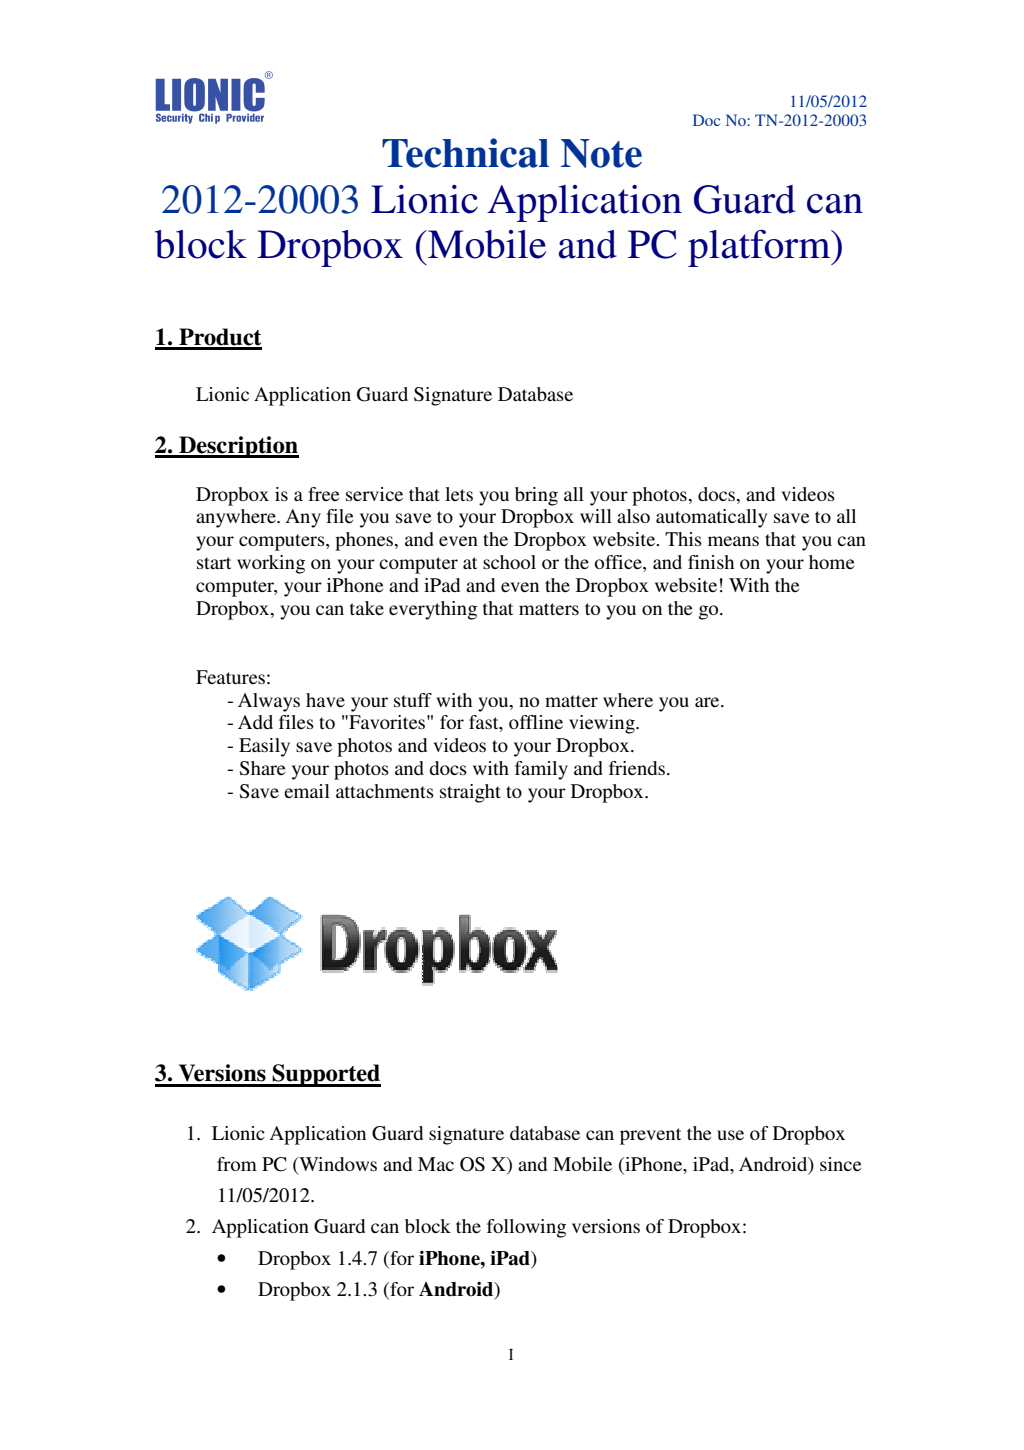 The image size is (1024, 1450). I want to click on Windows, so click(337, 1165).
